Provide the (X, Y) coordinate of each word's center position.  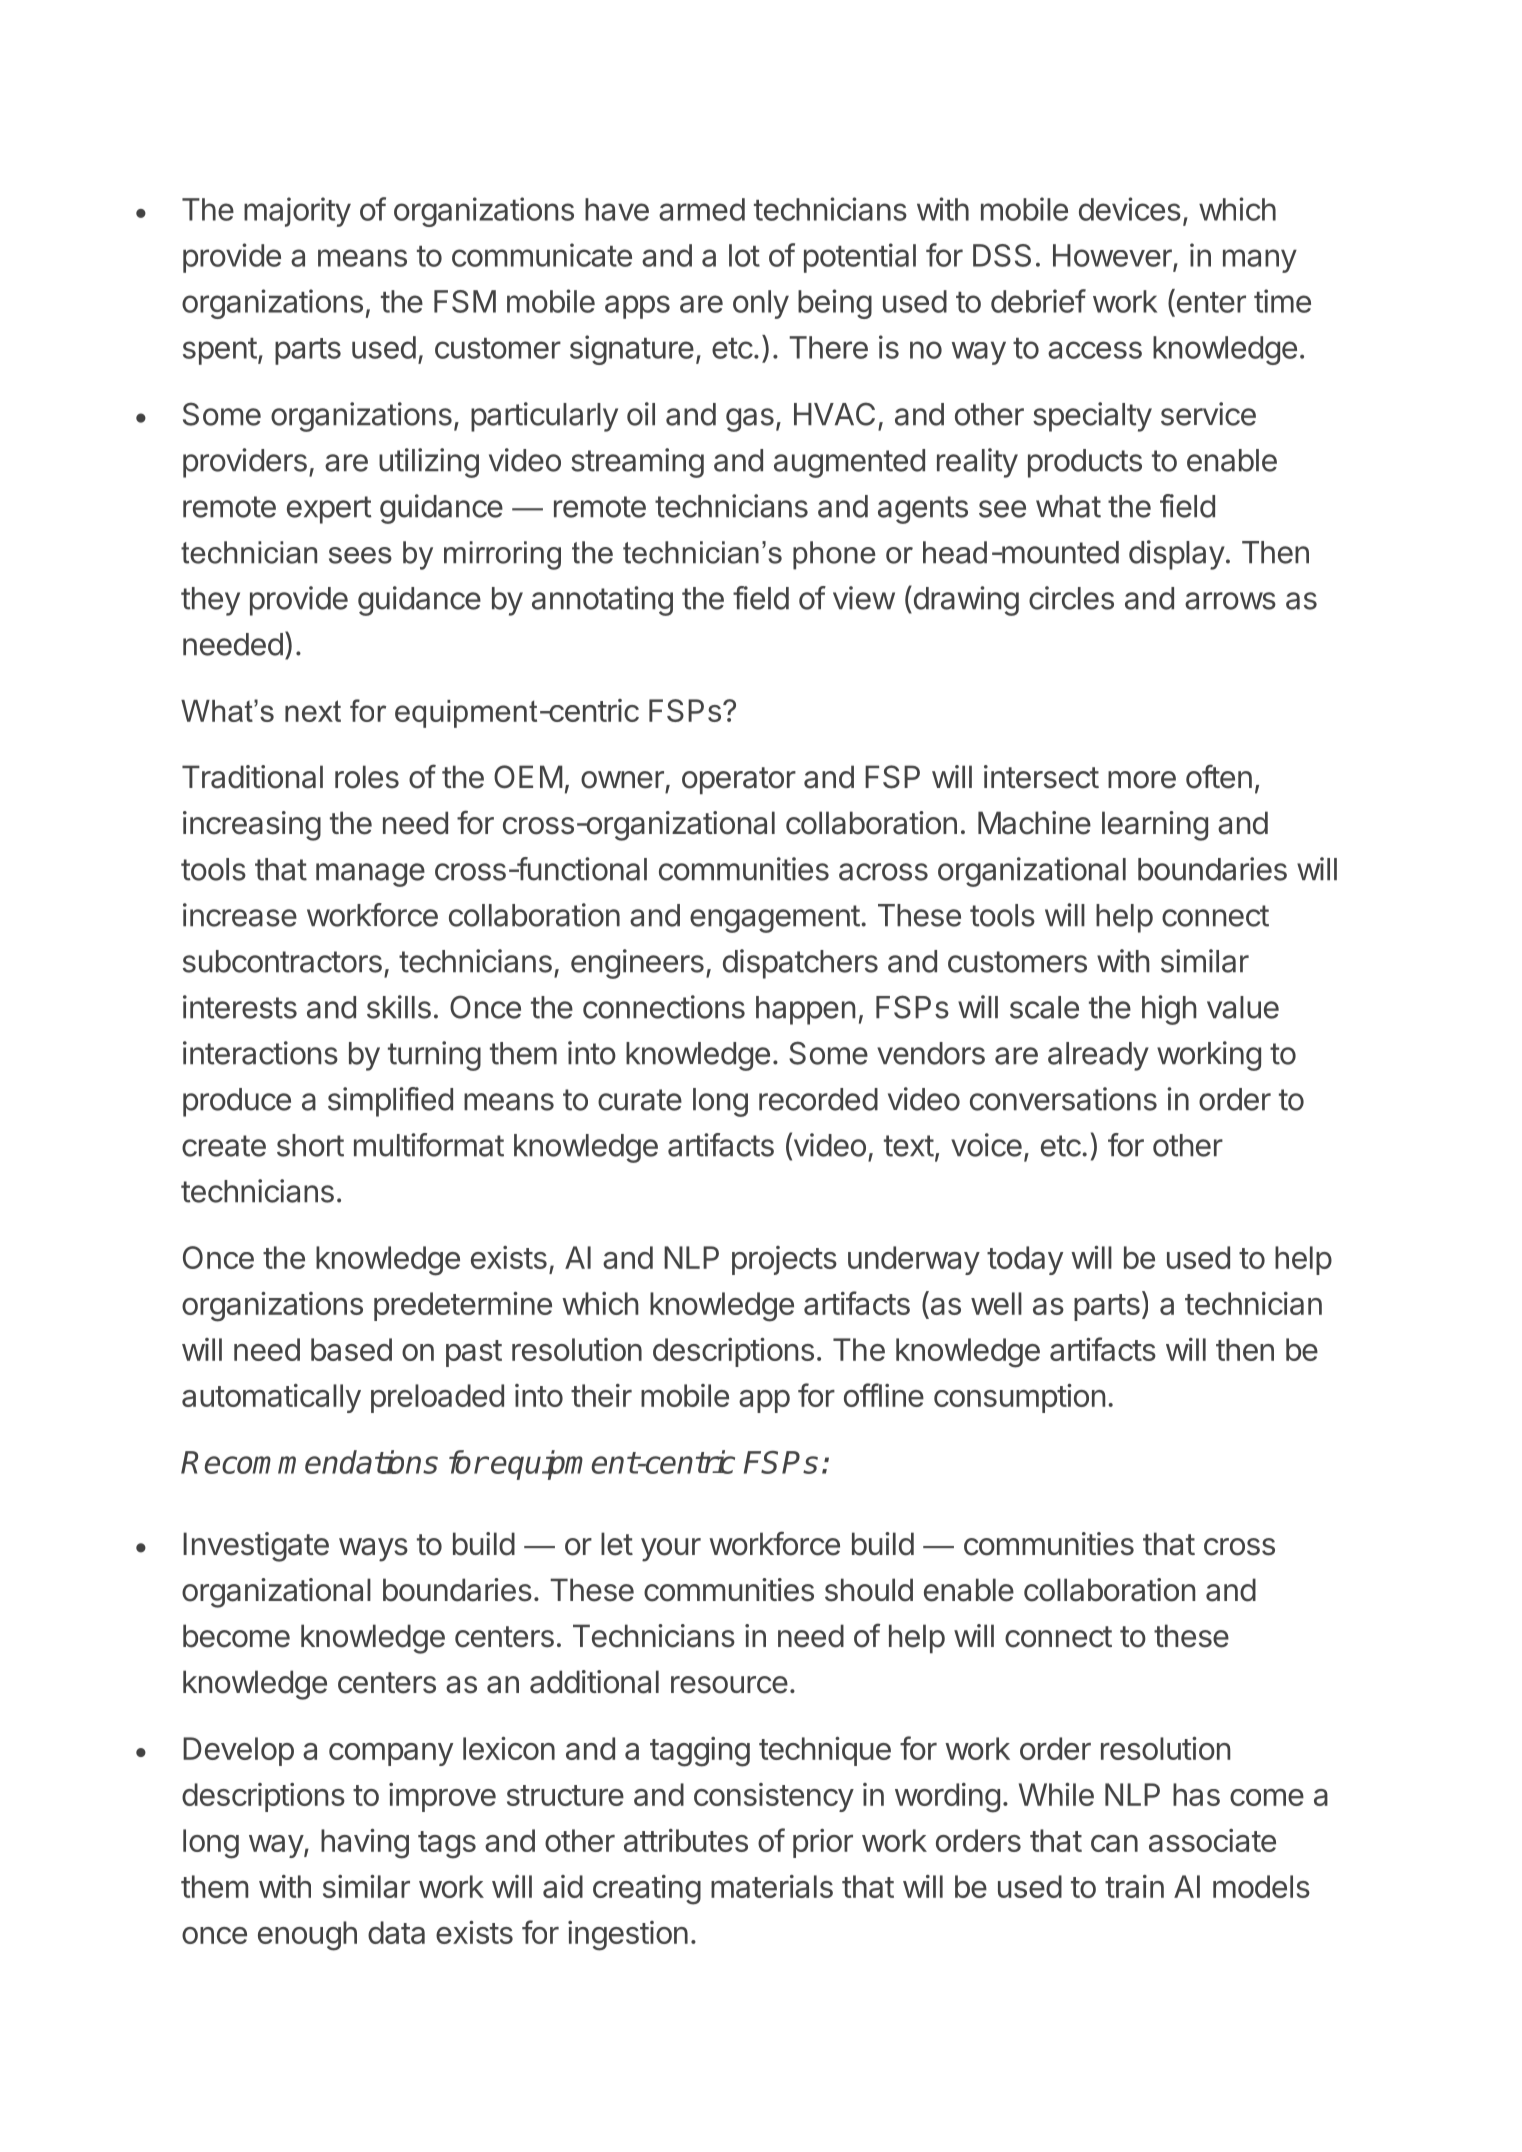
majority (297, 212)
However (1113, 256)
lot (744, 255)
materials (772, 1886)
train (1134, 1886)
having (365, 1844)
